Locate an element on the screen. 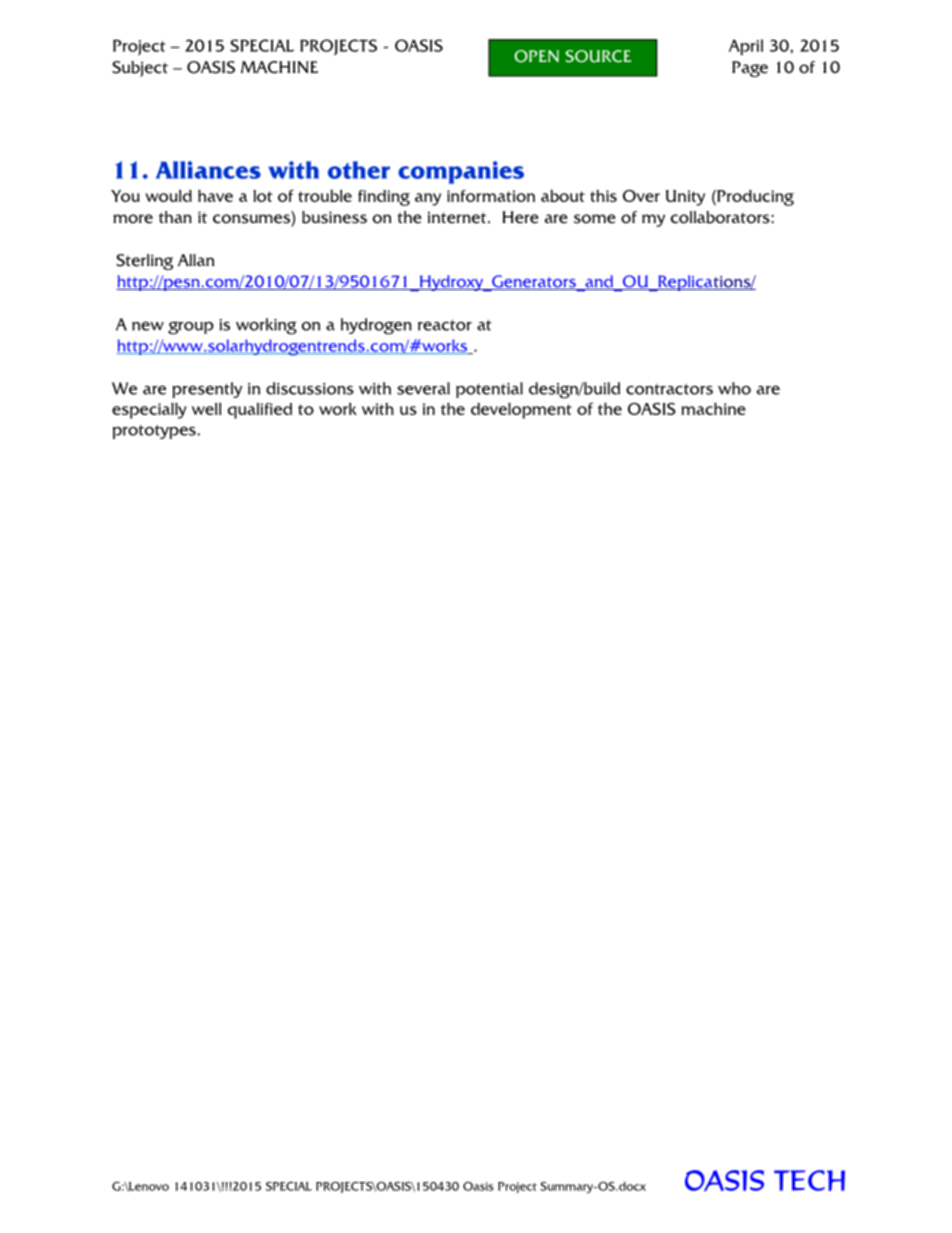  prototypes is located at coordinates (155, 431).
